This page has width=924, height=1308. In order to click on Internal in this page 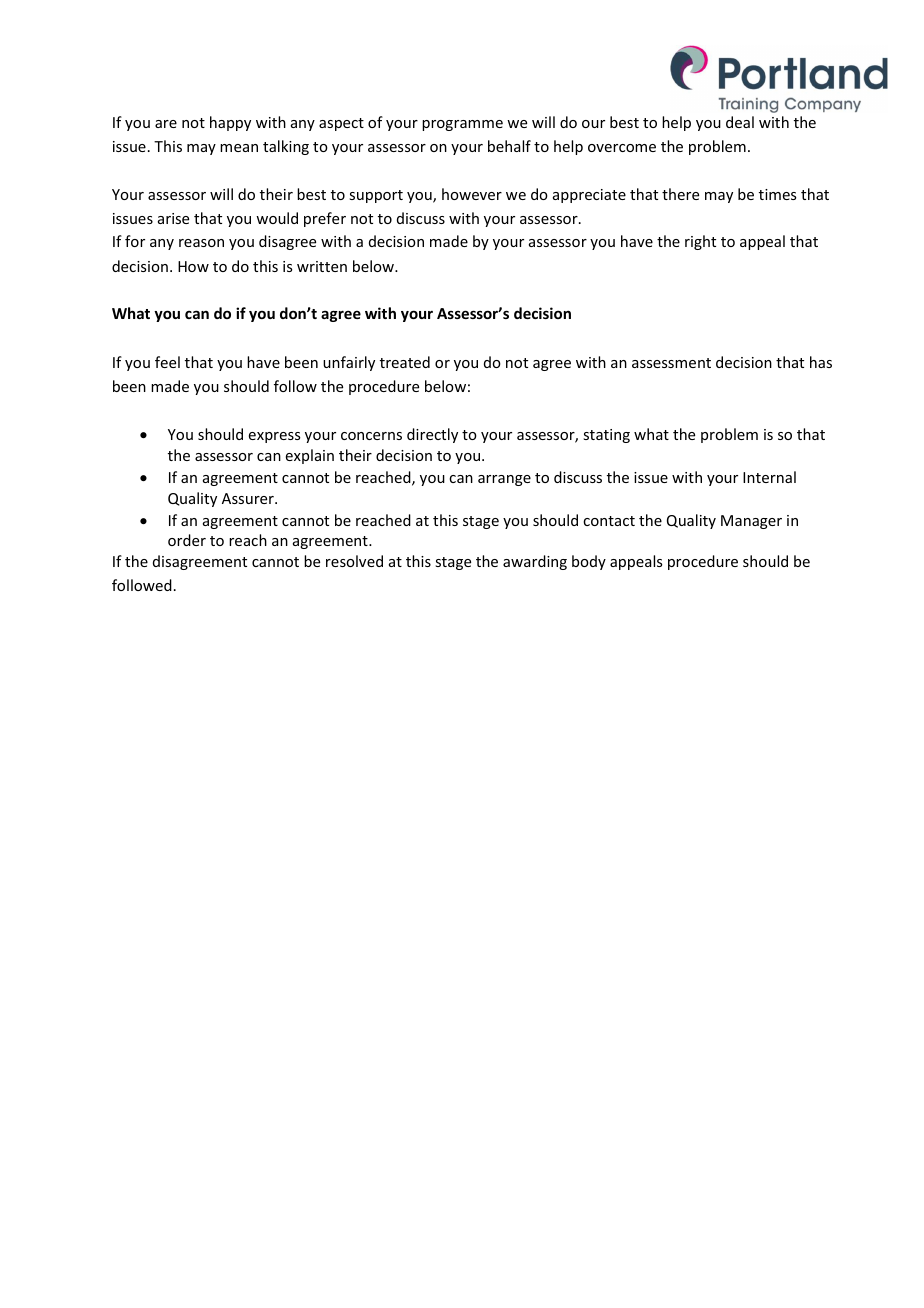, I will do `click(769, 477)`.
